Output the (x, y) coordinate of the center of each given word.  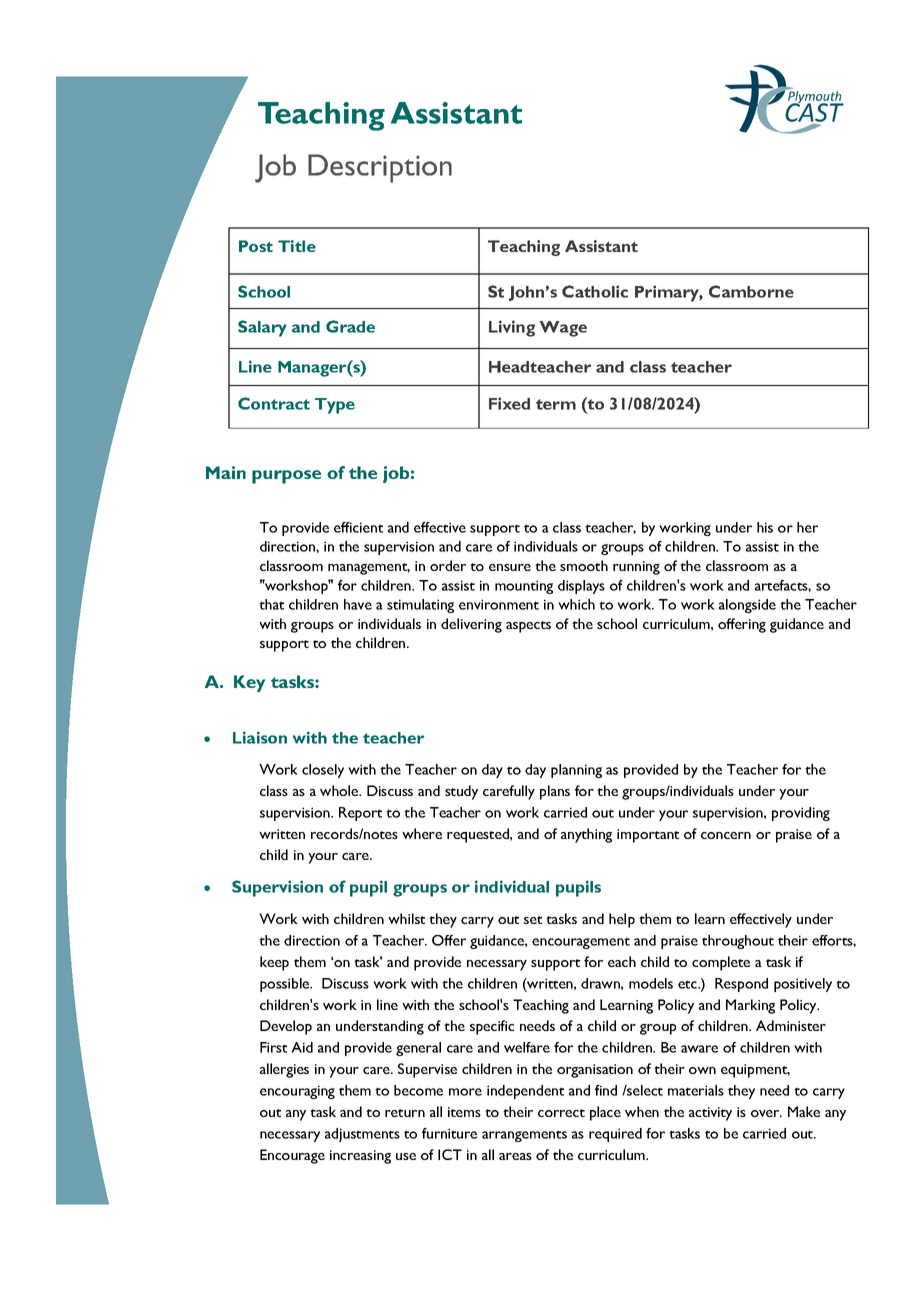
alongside (747, 606)
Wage (563, 329)
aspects (528, 627)
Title (297, 246)
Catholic (595, 291)
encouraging (297, 1092)
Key (249, 683)
